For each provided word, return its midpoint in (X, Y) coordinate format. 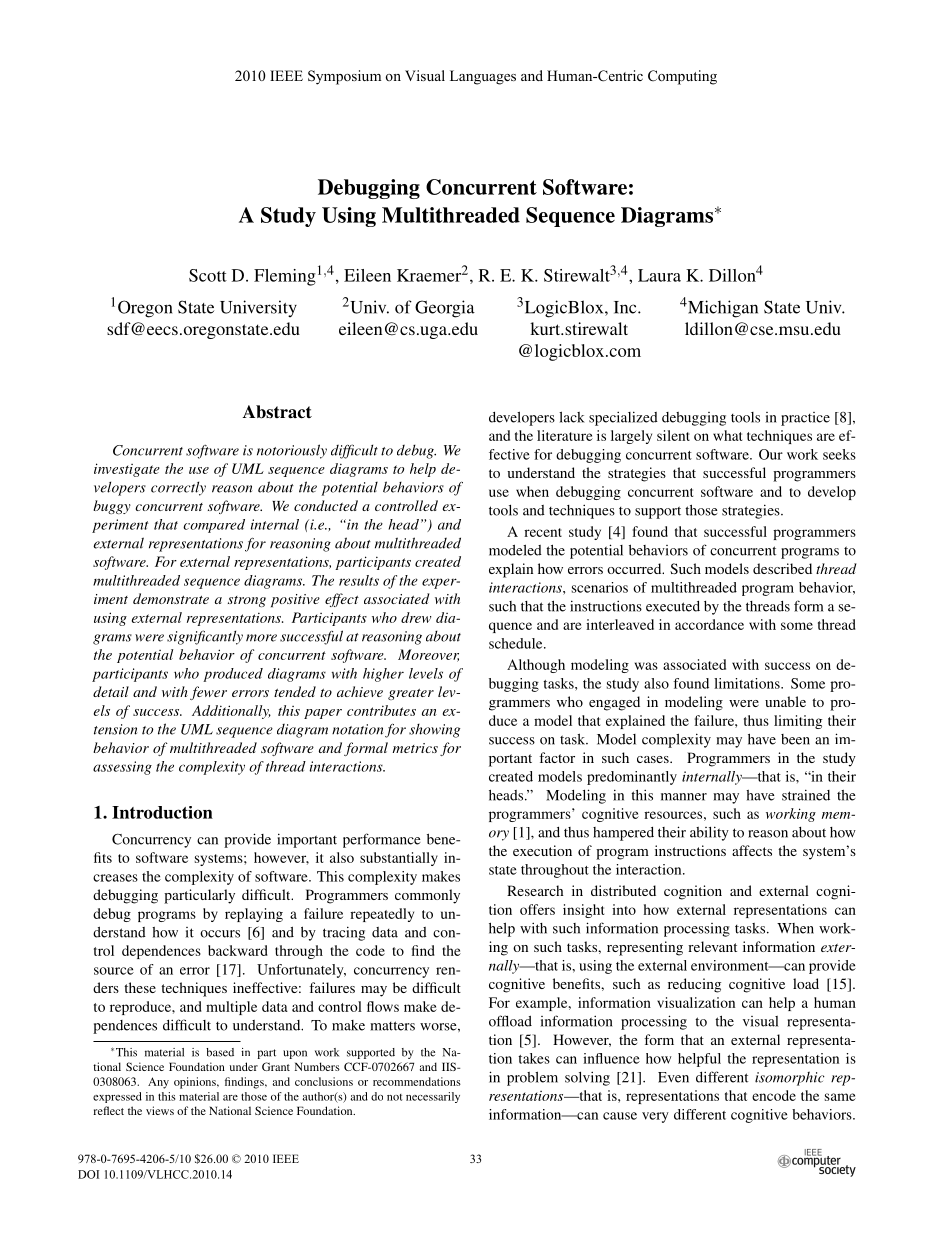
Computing (682, 77)
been (795, 739)
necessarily (433, 1097)
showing (434, 731)
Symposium (344, 77)
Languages (483, 77)
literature (565, 435)
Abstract (277, 412)
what (727, 435)
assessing (122, 768)
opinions (196, 1083)
